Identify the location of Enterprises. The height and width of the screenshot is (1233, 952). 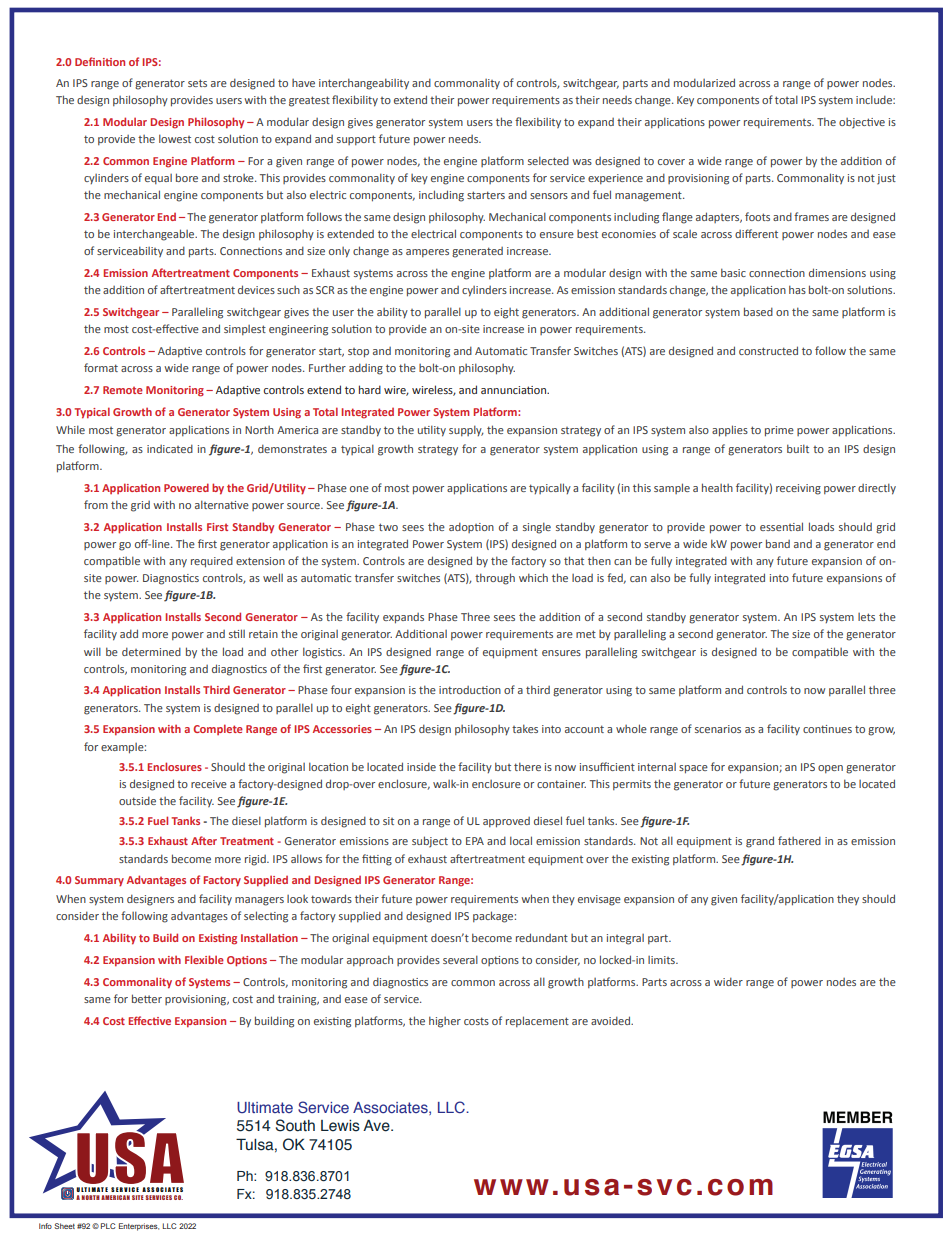
(139, 1227).
